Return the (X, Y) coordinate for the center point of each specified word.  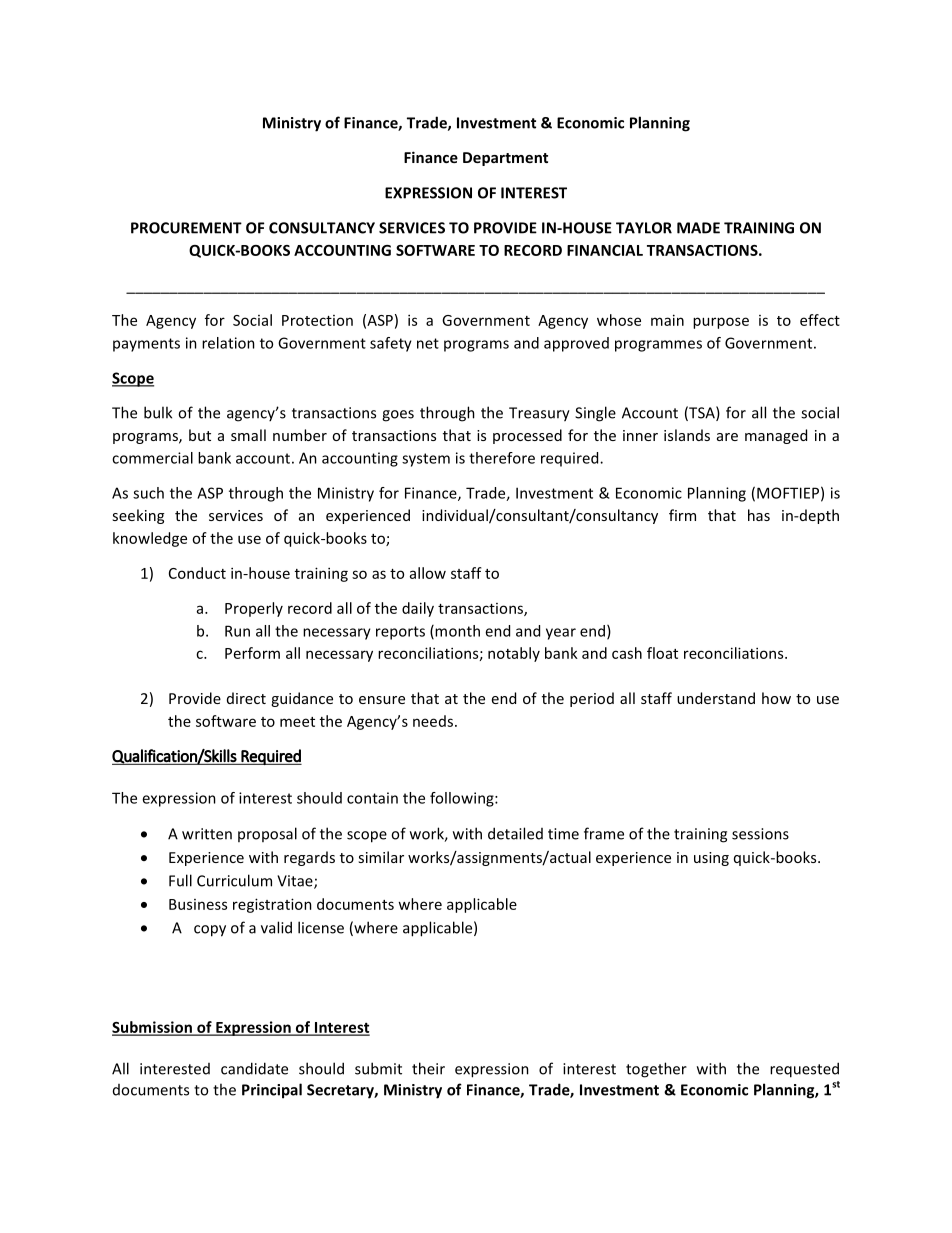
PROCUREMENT (186, 228)
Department (505, 159)
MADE (698, 228)
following (463, 799)
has (759, 515)
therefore (502, 458)
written (207, 834)
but (200, 435)
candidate (254, 1068)
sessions (760, 834)
